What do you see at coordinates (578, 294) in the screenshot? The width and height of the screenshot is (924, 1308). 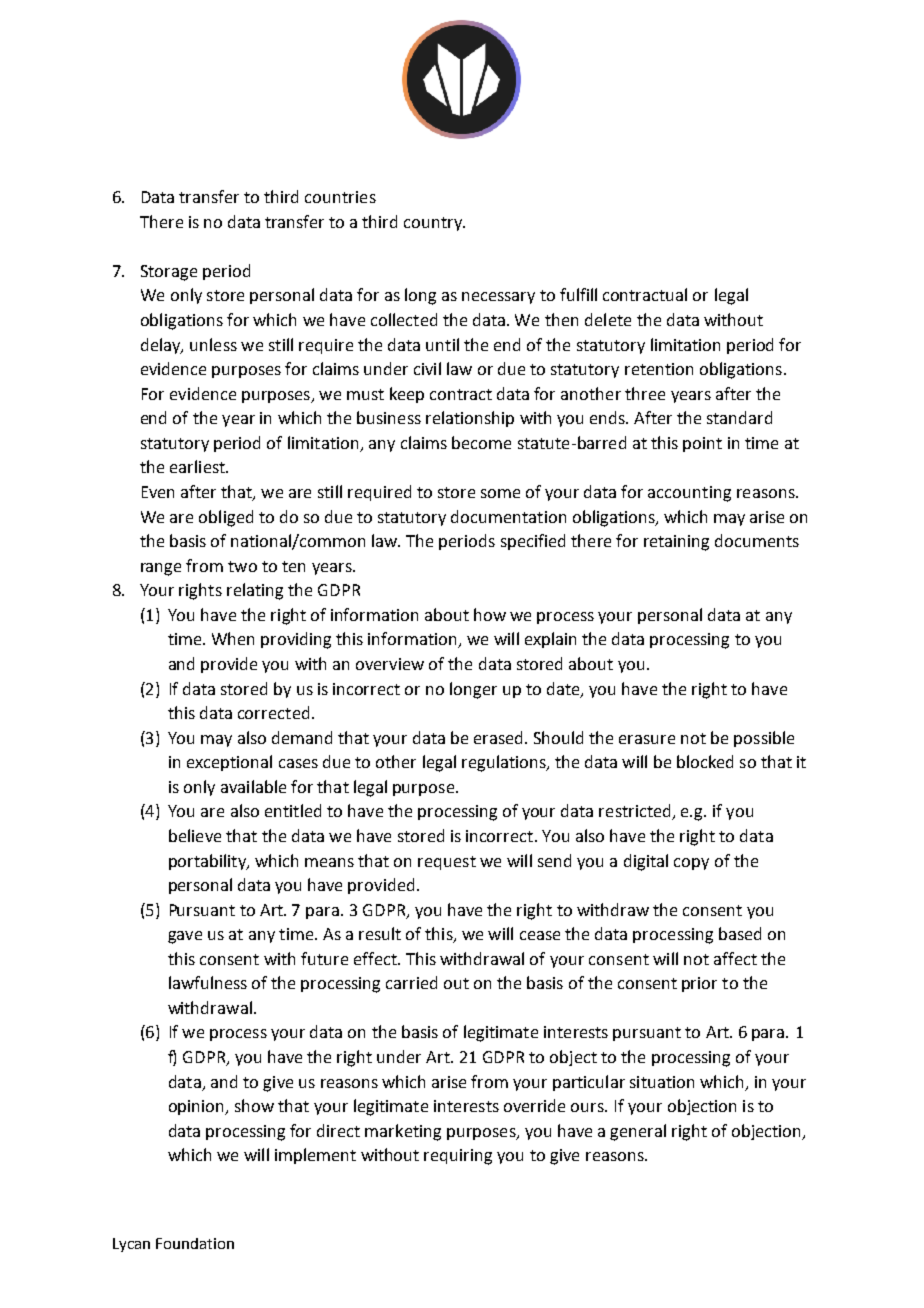 I see `fulfill` at bounding box center [578, 294].
